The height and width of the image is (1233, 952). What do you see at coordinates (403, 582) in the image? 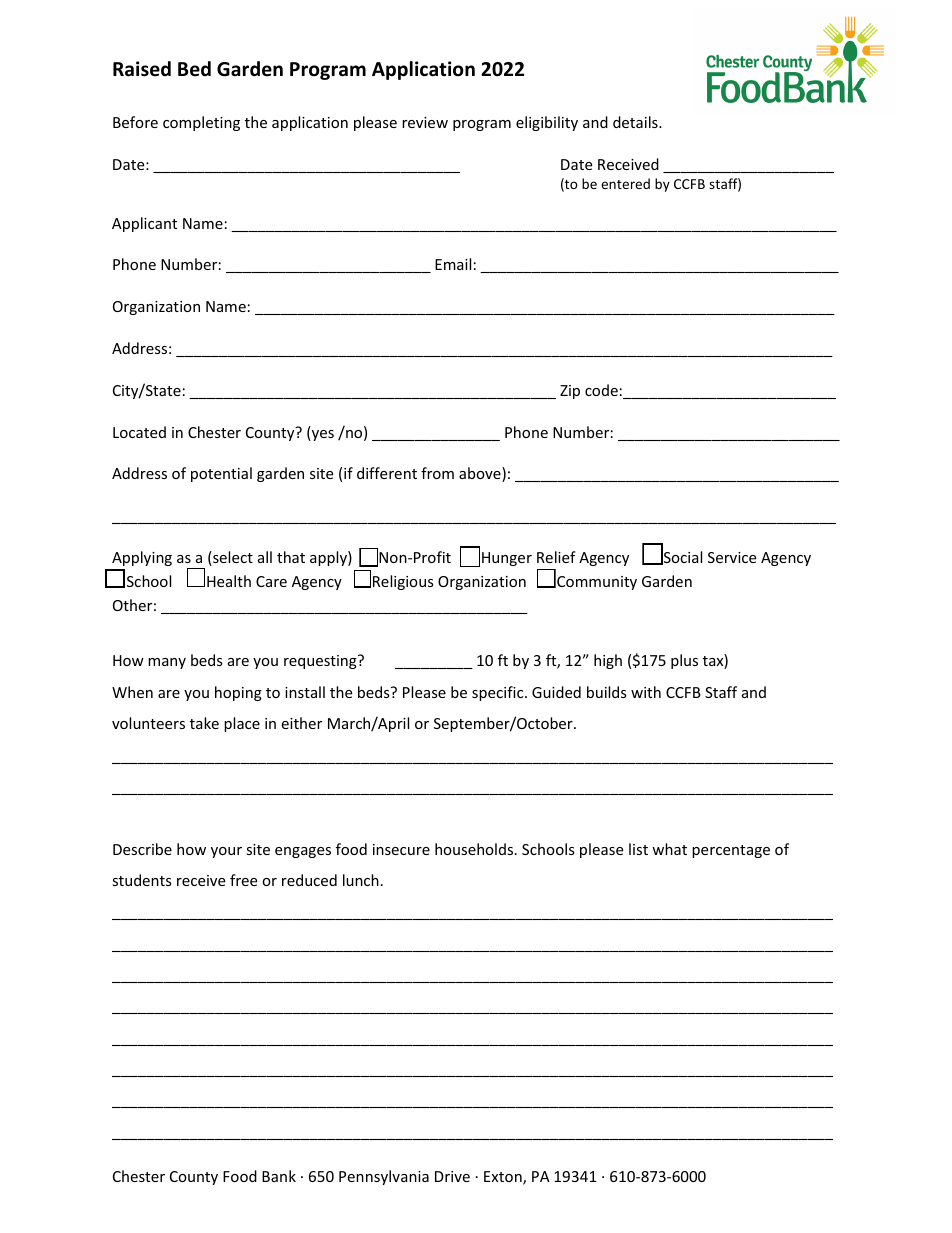
I see `Religious` at bounding box center [403, 582].
